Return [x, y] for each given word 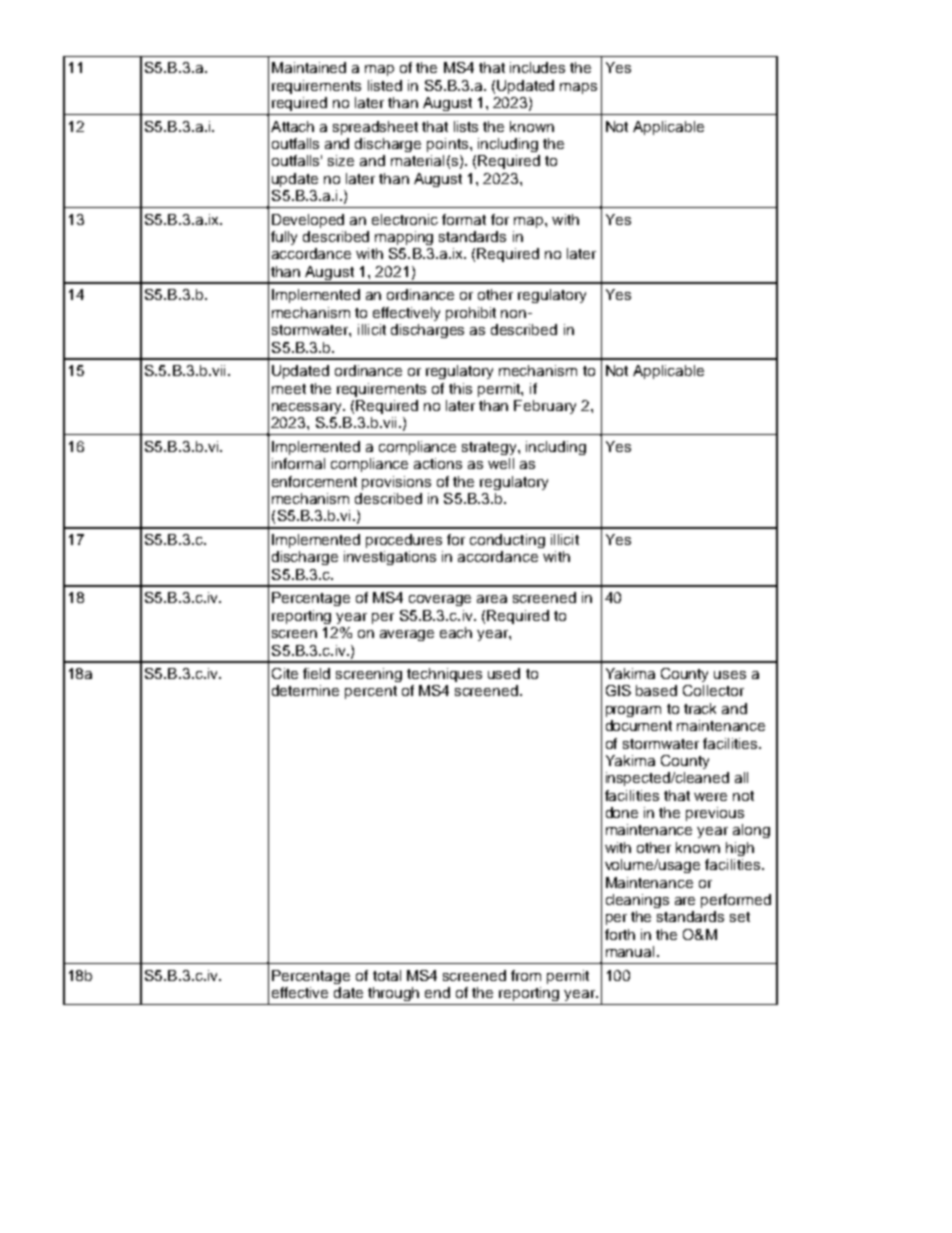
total [387, 975]
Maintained [309, 67]
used [504, 673]
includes [537, 67]
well [501, 463]
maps [578, 88]
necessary [308, 408]
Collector [713, 690]
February [545, 407]
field [316, 673]
